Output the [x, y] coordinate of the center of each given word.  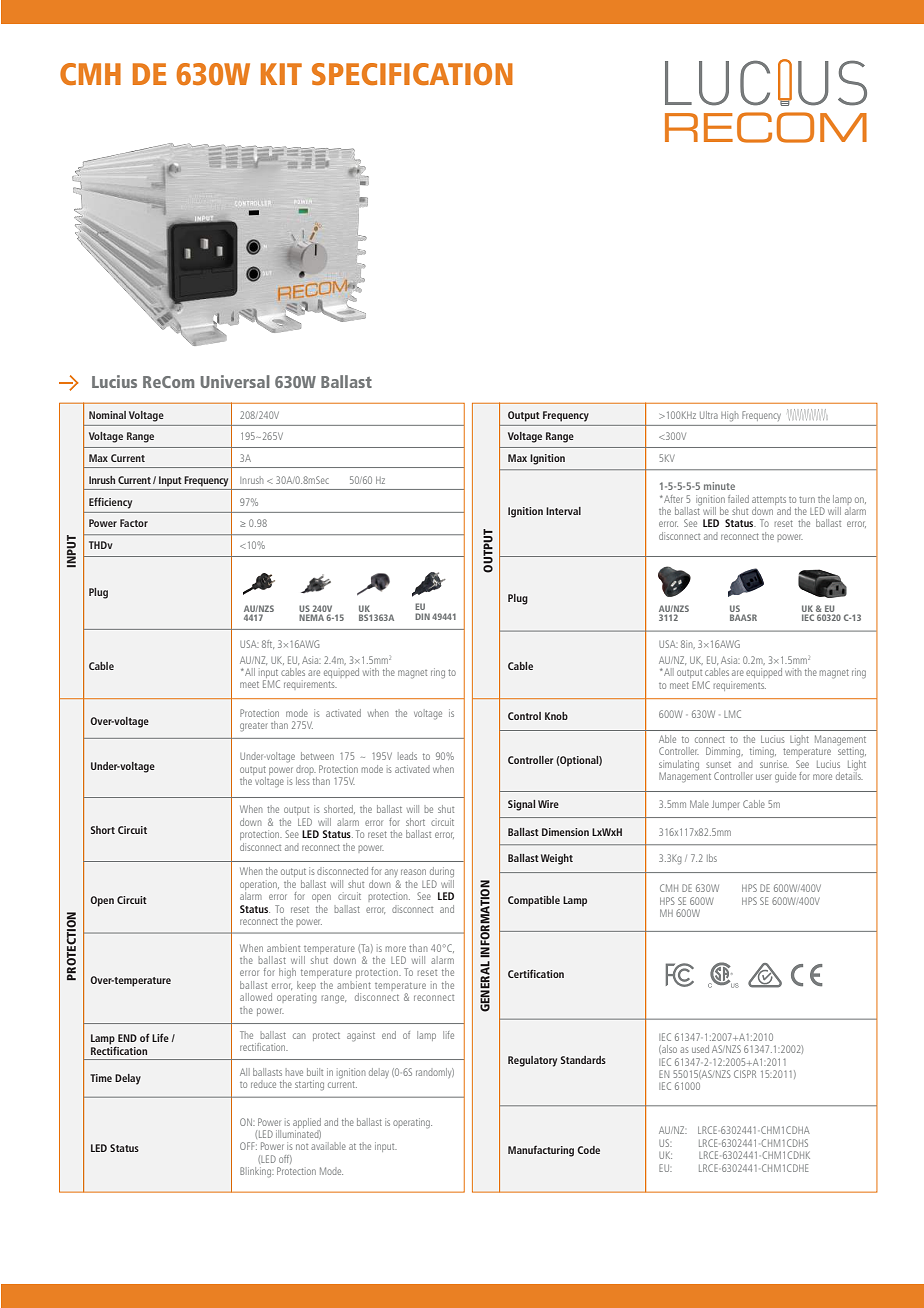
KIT [281, 74]
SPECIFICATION [412, 74]
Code [588, 1150]
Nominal [107, 415]
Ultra [709, 415]
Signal [521, 805]
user [764, 777]
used [700, 1049]
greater [254, 727]
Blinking [257, 1172]
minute [719, 486]
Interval [563, 511]
